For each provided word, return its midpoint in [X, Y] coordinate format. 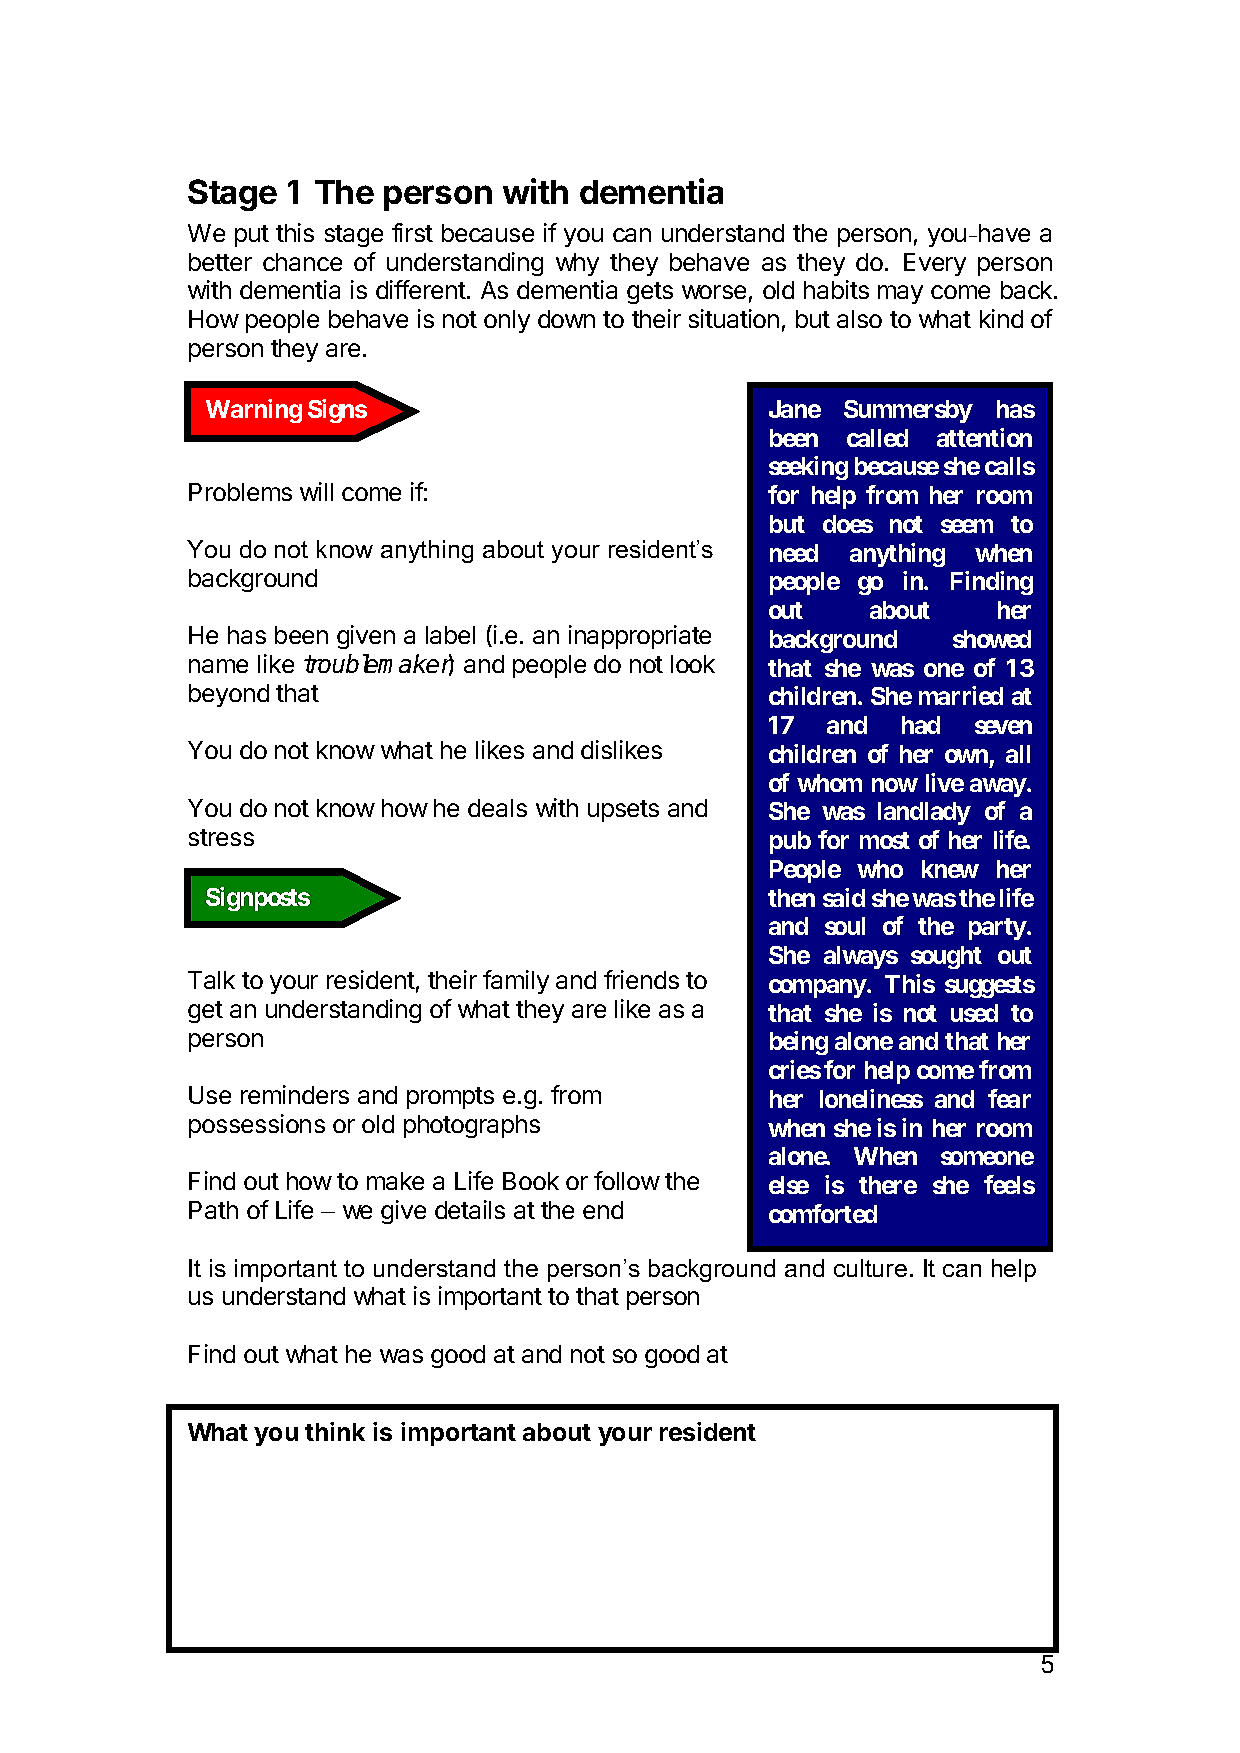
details [470, 1209]
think [335, 1431]
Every [935, 264]
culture [870, 1268]
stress [221, 837]
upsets [623, 811]
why [577, 264]
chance [302, 262]
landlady [924, 813]
